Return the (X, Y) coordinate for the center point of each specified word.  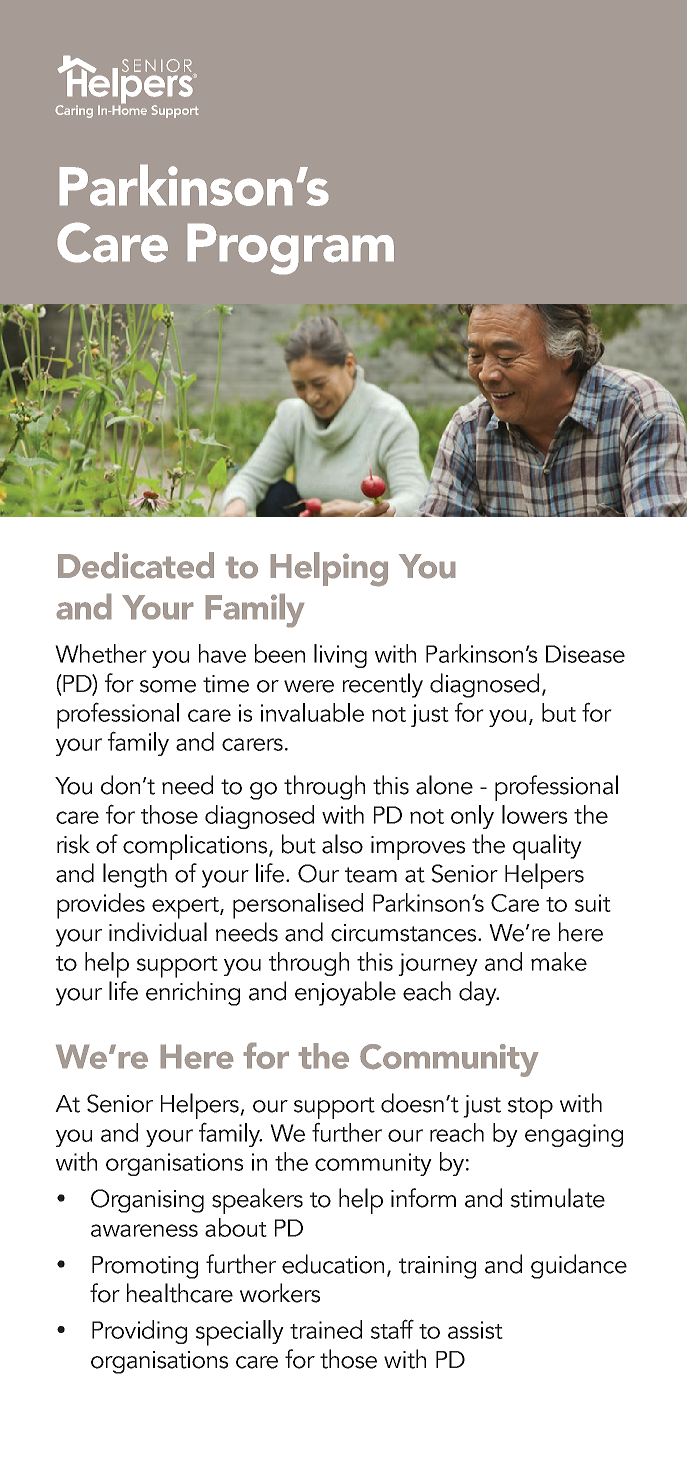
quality (547, 847)
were (309, 686)
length (135, 875)
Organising (147, 1201)
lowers (534, 814)
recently (383, 685)
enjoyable (345, 993)
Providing (139, 1332)
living (340, 656)
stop (530, 1108)
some (168, 686)
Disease (585, 654)
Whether (101, 653)
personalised (298, 906)
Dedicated (136, 565)
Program (290, 249)
